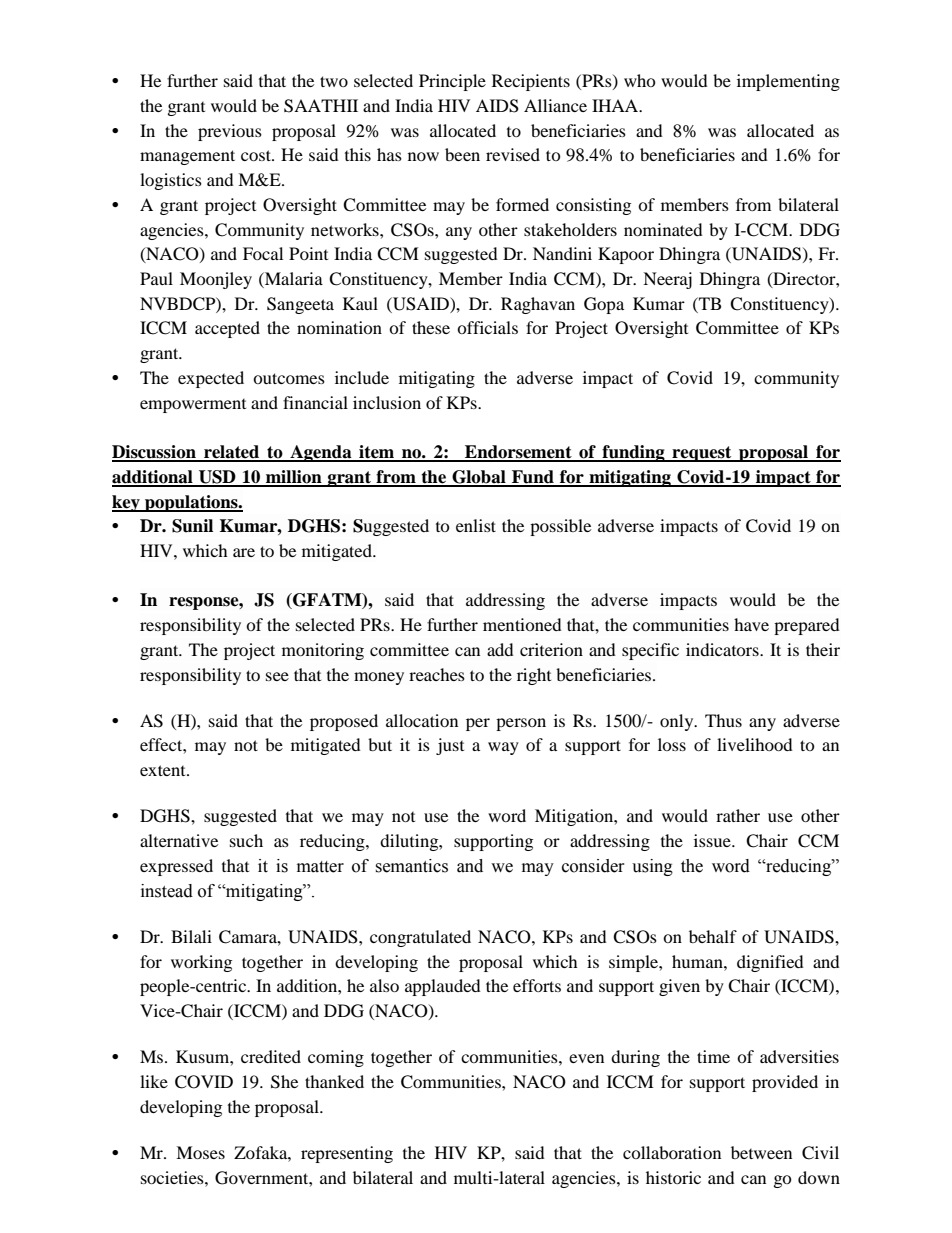 The height and width of the image is (1233, 952). I want to click on previous, so click(230, 132).
